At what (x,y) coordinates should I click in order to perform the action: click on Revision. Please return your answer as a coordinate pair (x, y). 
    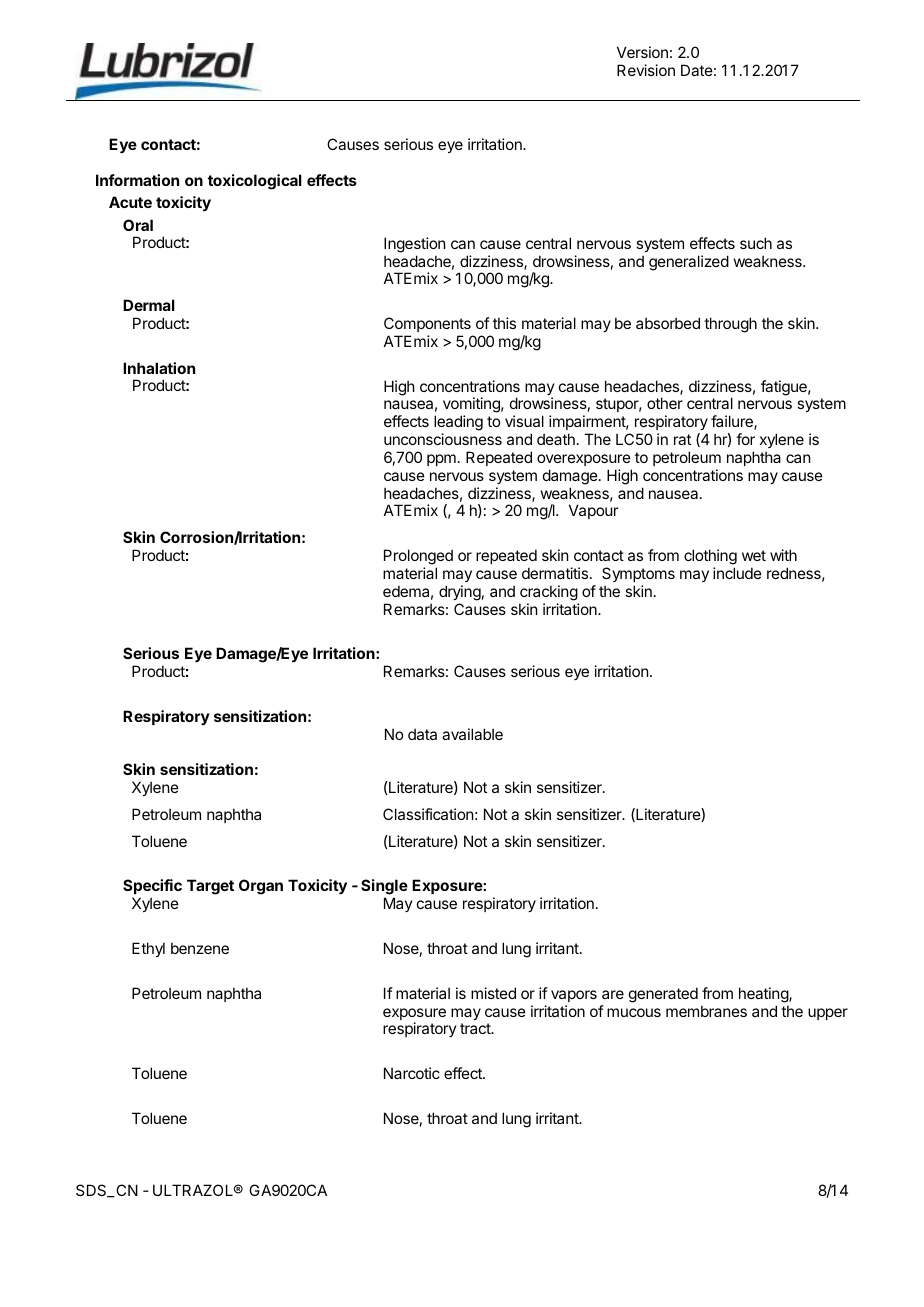
    Looking at the image, I should click on (646, 70).
